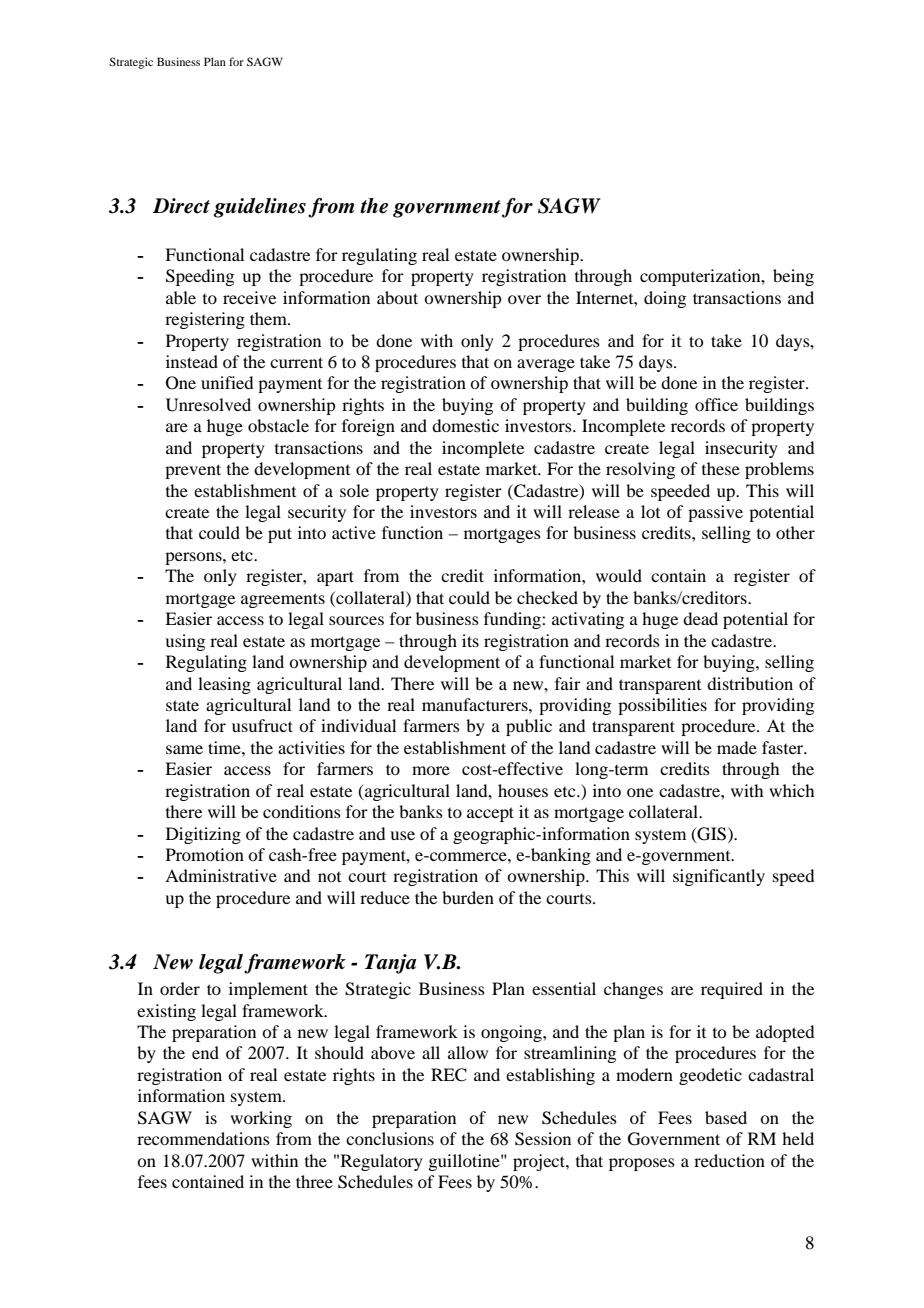 The width and height of the document is (924, 1308). What do you see at coordinates (397, 297) in the document?
I see `about` at bounding box center [397, 297].
